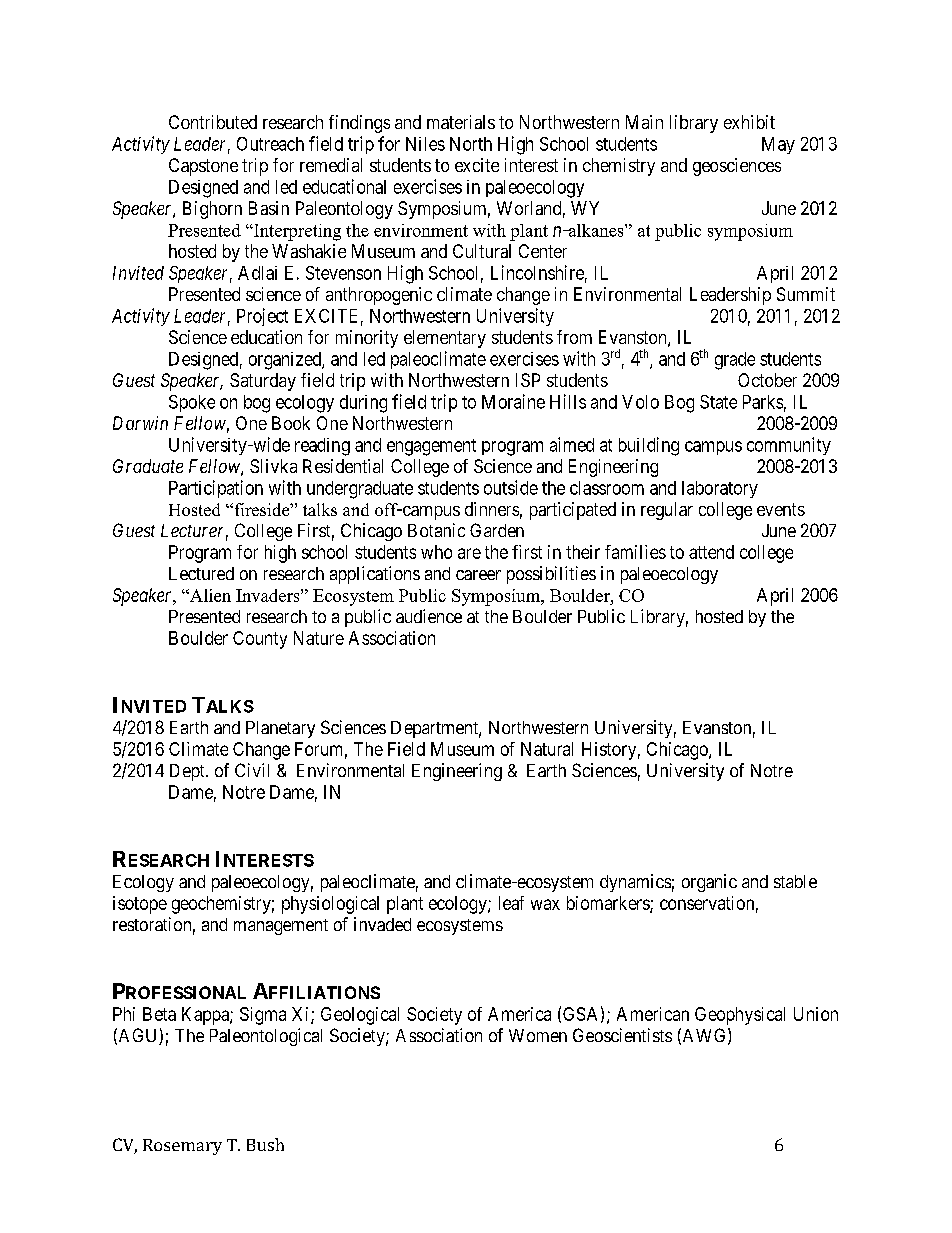 The width and height of the image is (952, 1233). What do you see at coordinates (709, 883) in the image?
I see `organic` at bounding box center [709, 883].
